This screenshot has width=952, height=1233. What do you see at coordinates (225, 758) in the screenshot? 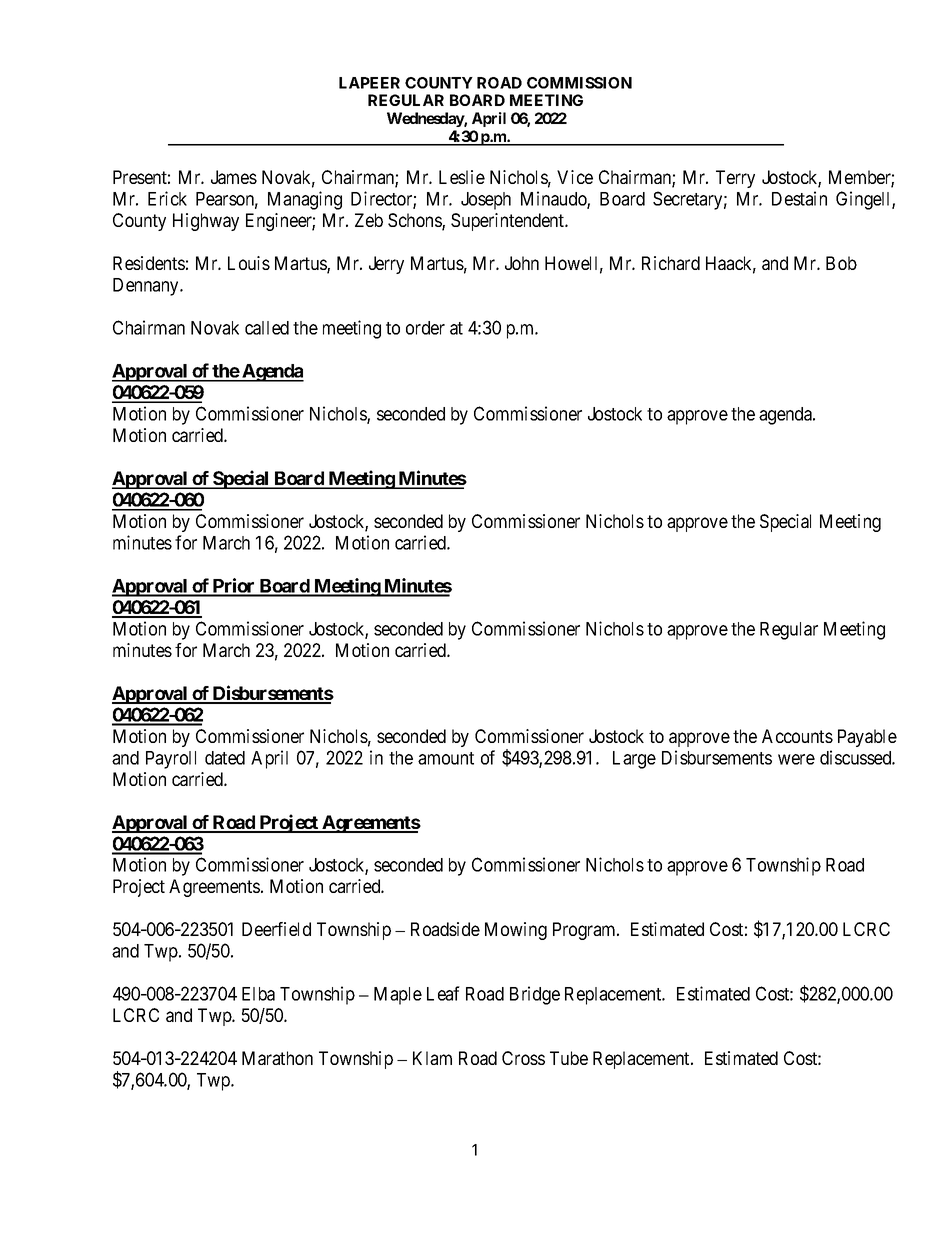
I see `dated` at bounding box center [225, 758].
